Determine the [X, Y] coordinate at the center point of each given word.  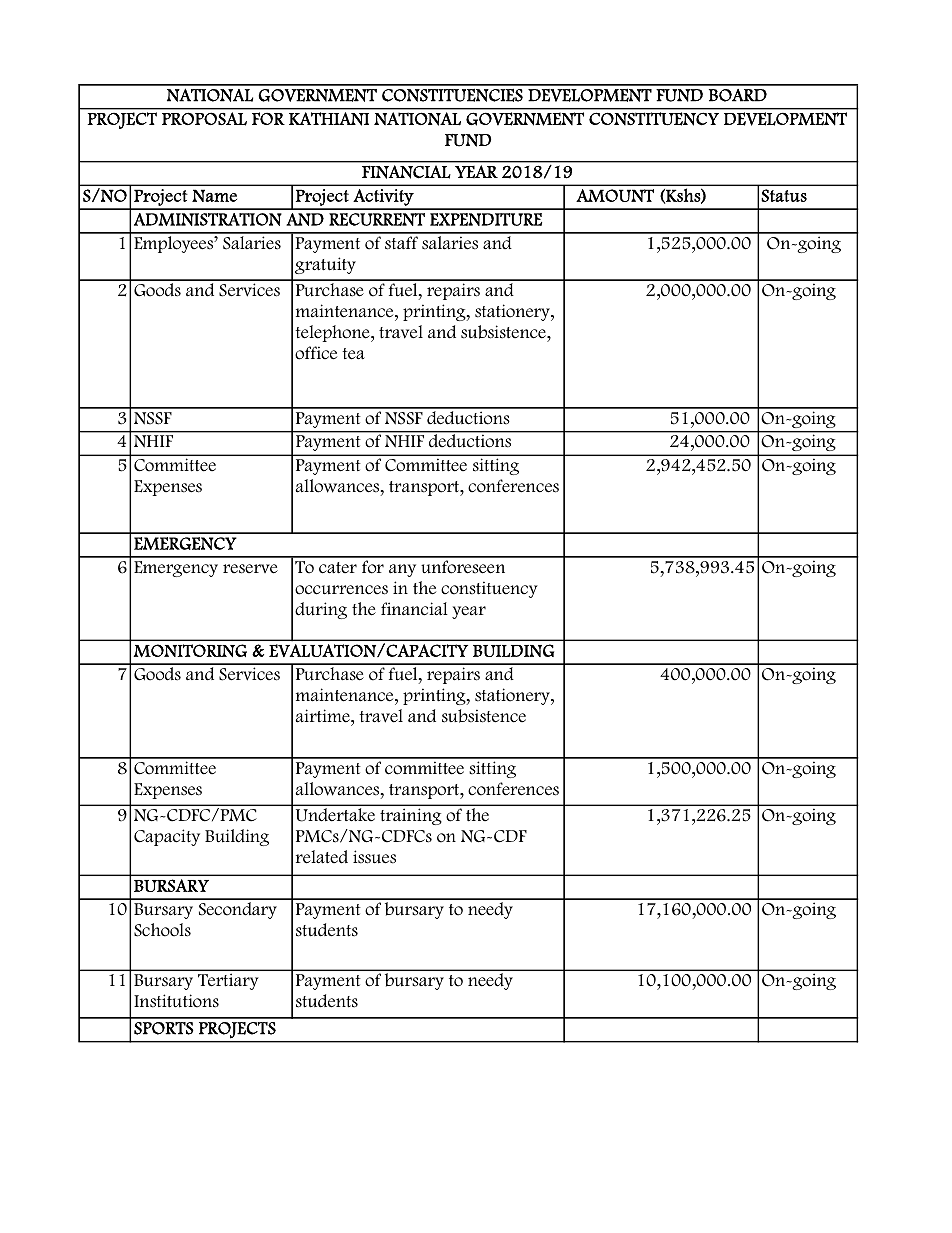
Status [784, 195]
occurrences [341, 590]
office [316, 353]
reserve [250, 569]
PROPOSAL [204, 118]
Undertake [335, 814]
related [322, 857]
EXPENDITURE [486, 219]
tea [353, 354]
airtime [323, 716]
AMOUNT [615, 195]
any [402, 570]
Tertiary [228, 982]
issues [374, 857]
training [411, 816]
